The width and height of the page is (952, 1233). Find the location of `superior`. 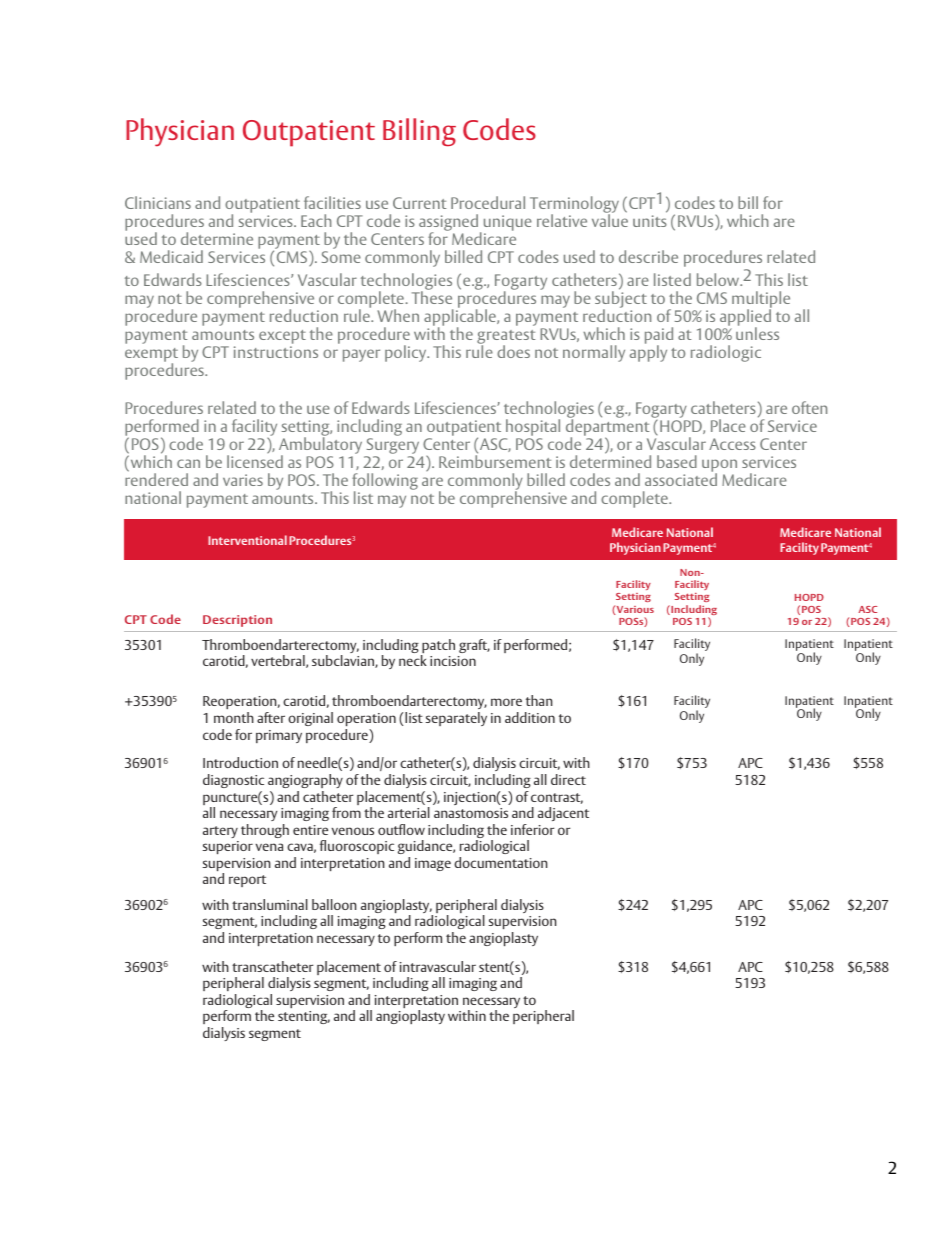

superior is located at coordinates (228, 847).
